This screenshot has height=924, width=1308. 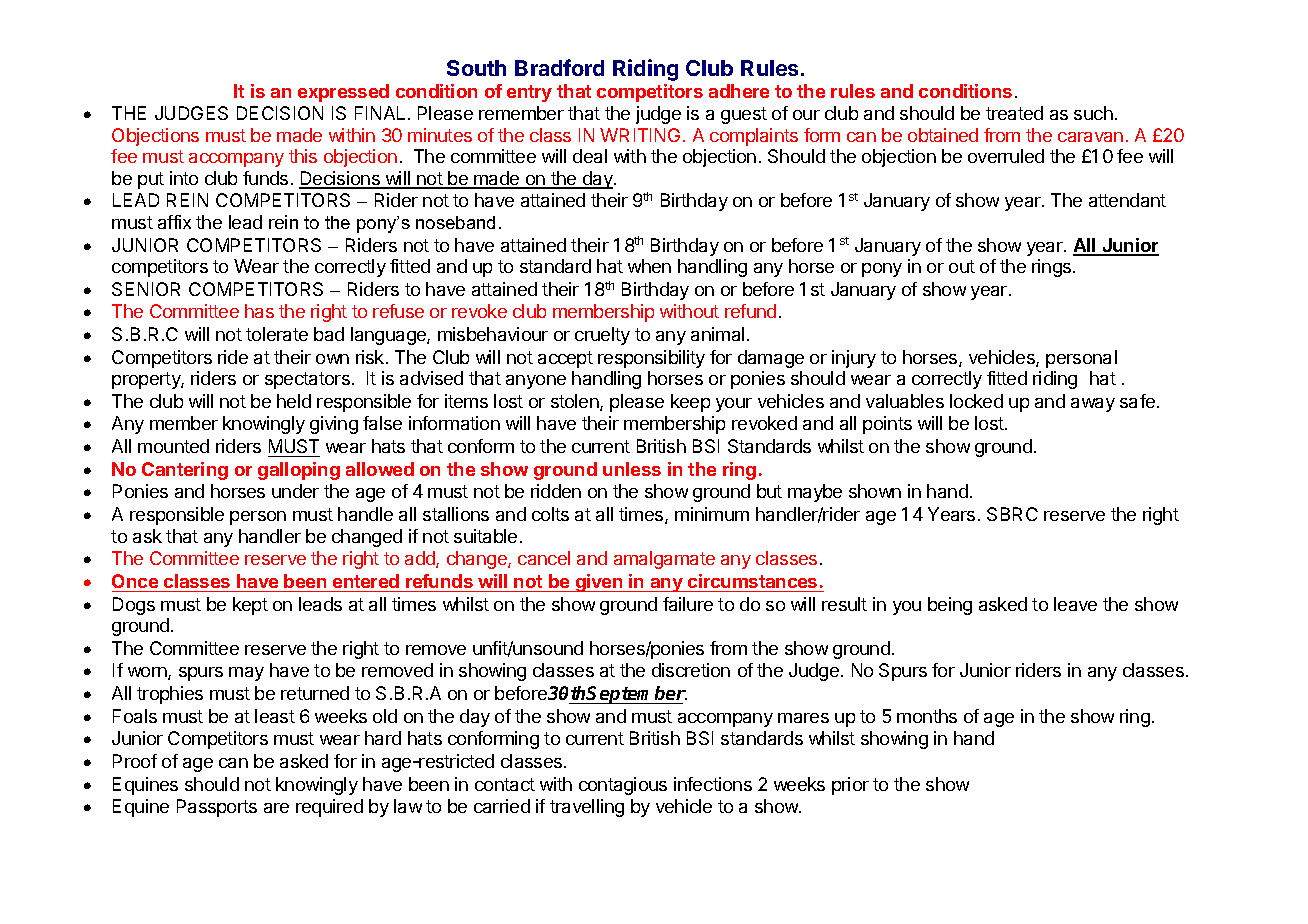 I want to click on amalgamate, so click(x=664, y=560).
